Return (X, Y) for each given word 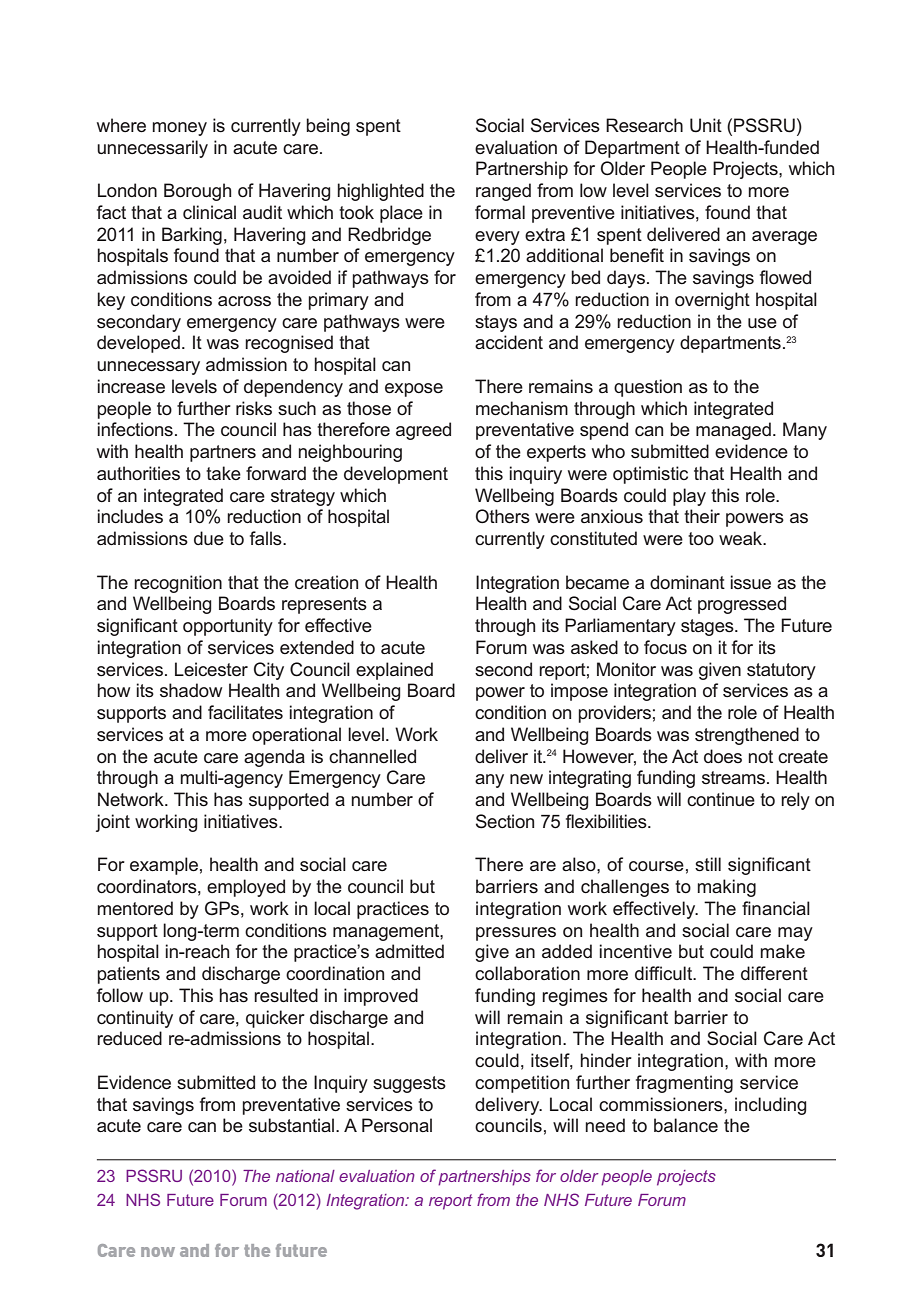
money (179, 129)
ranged (503, 192)
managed (733, 431)
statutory (781, 671)
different (774, 973)
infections (135, 429)
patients (128, 975)
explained (394, 671)
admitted (409, 951)
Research (644, 125)
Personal (397, 1125)
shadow (191, 690)
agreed (423, 431)
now (158, 1252)
